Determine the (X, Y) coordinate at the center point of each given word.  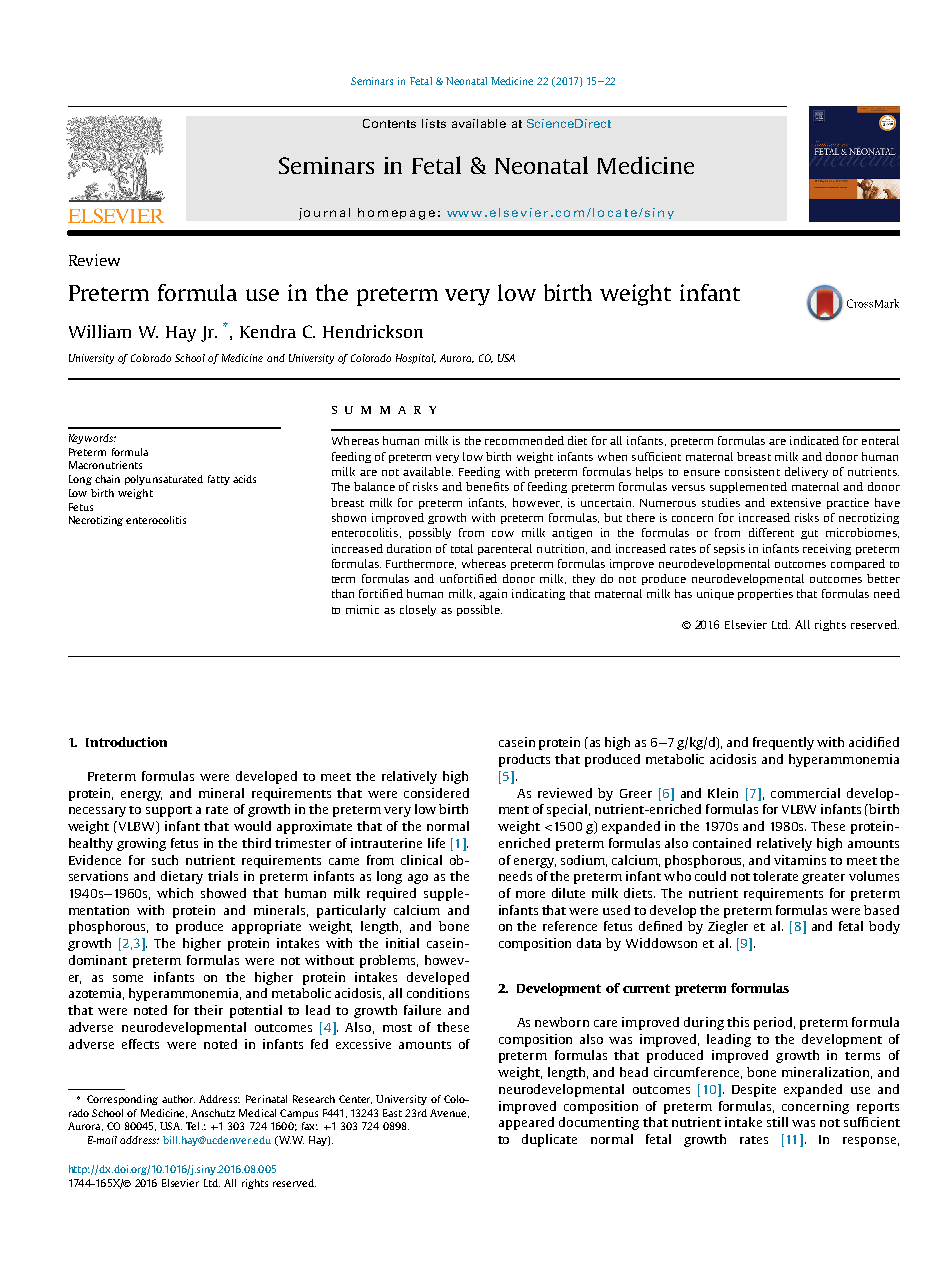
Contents (389, 123)
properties (765, 594)
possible (479, 610)
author (178, 1099)
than (343, 593)
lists (434, 123)
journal (324, 214)
